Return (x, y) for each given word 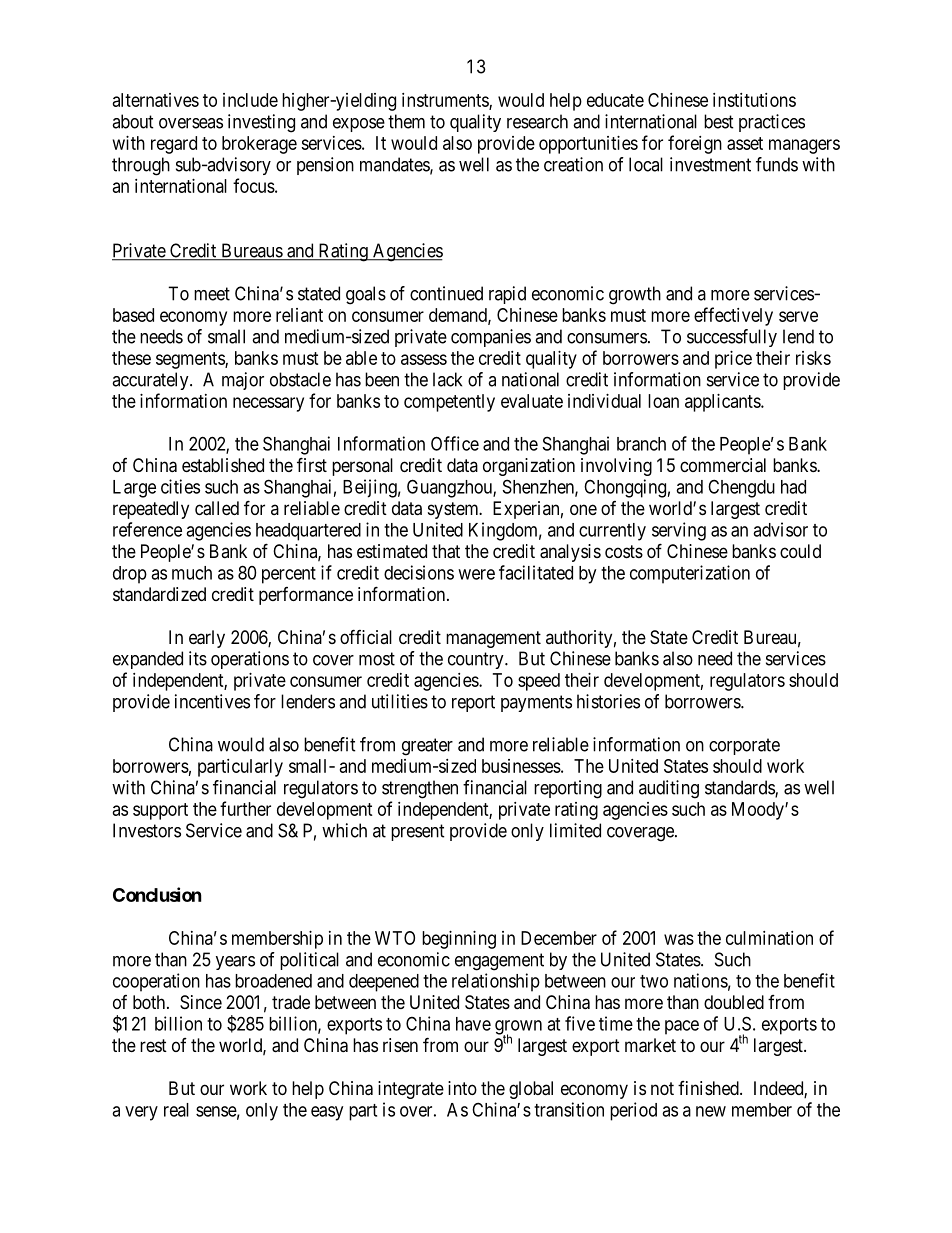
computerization (690, 574)
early (207, 639)
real (176, 1110)
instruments (446, 101)
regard (174, 145)
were (476, 574)
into (462, 1088)
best (719, 121)
